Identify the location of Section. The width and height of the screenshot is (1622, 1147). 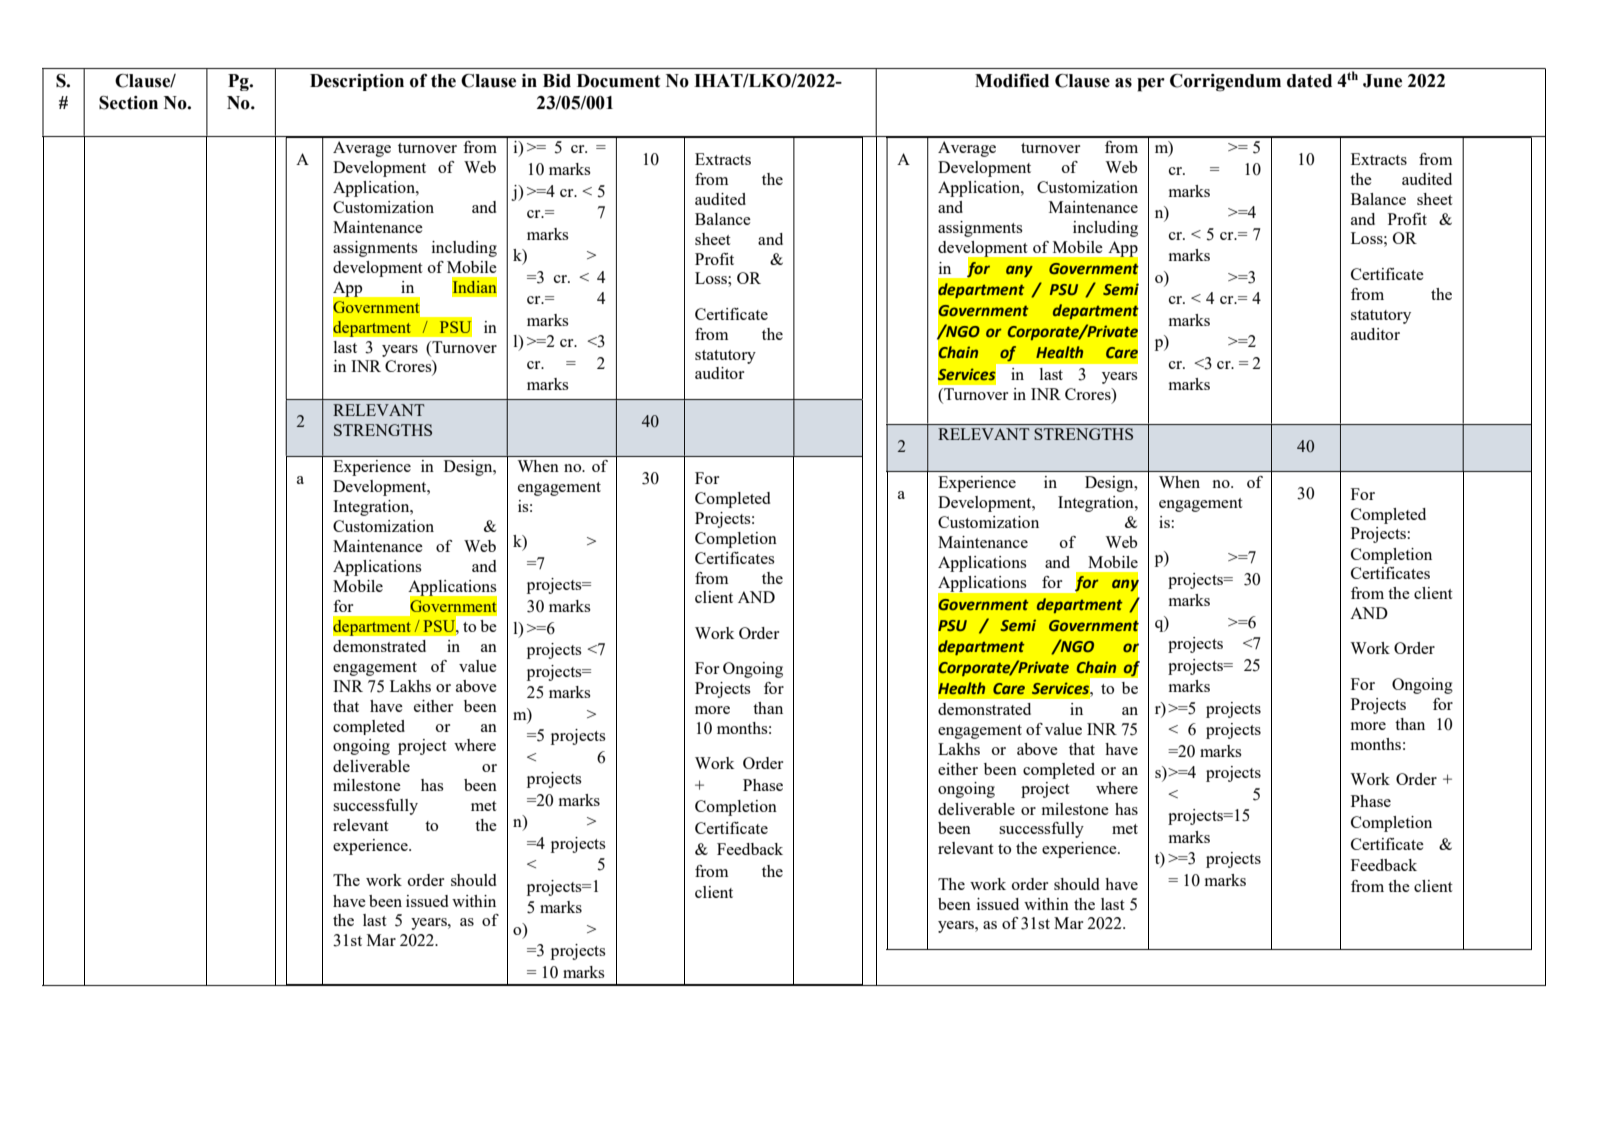
(128, 103).
